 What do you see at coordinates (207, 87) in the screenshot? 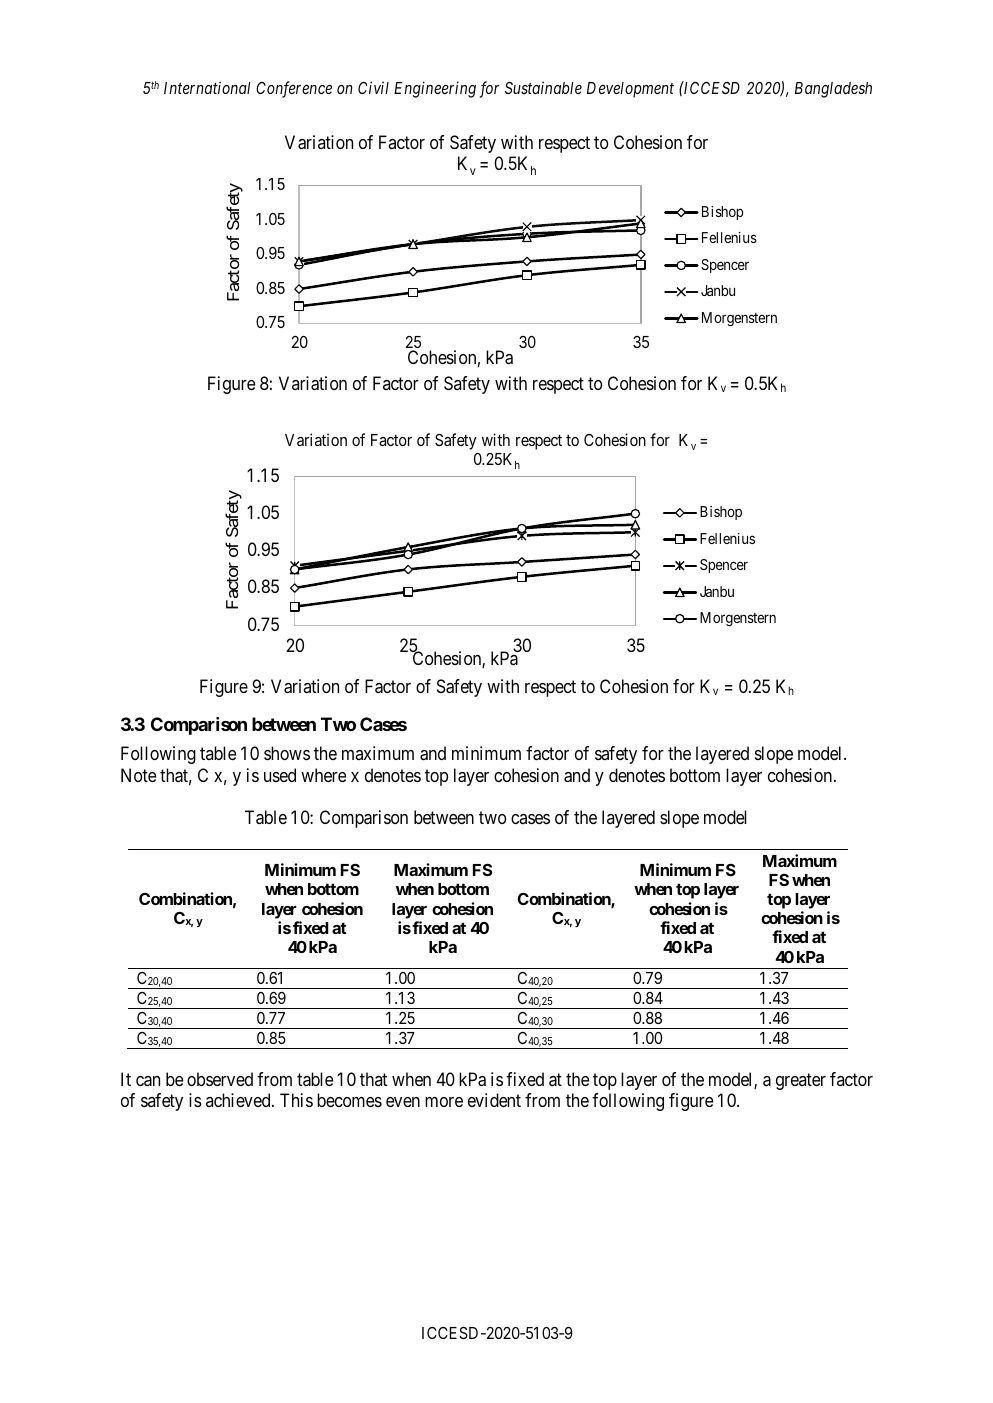
I see `International` at bounding box center [207, 87].
